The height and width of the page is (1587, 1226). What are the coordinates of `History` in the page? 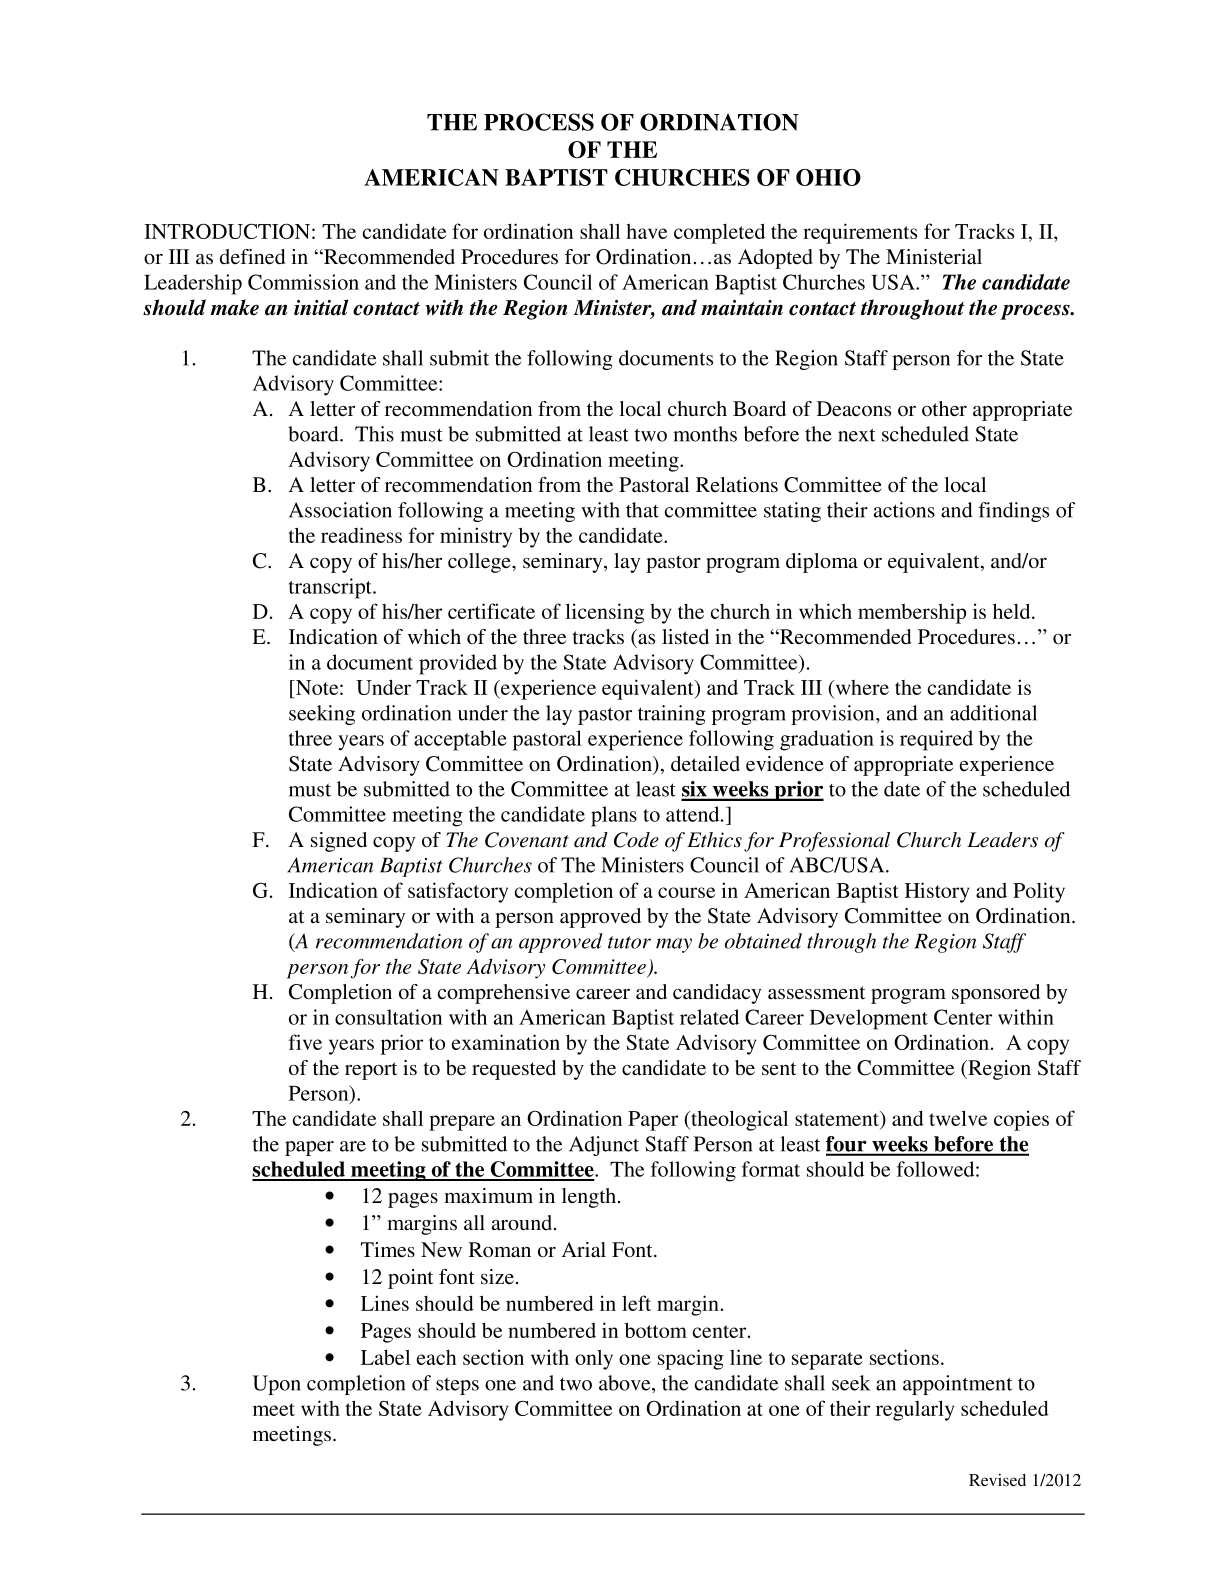 It's located at (937, 892).
